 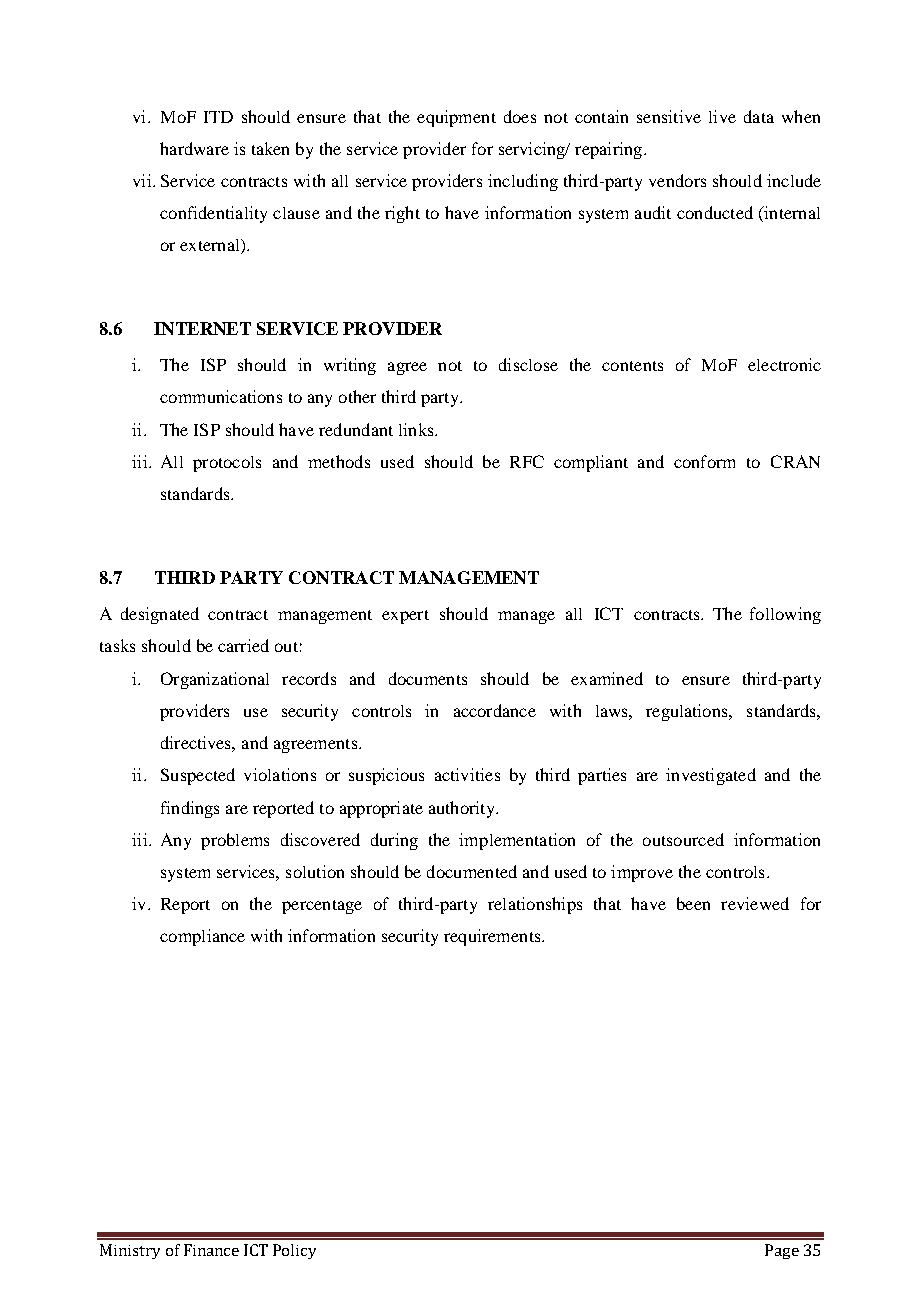 What do you see at coordinates (194, 148) in the image?
I see `hardware` at bounding box center [194, 148].
